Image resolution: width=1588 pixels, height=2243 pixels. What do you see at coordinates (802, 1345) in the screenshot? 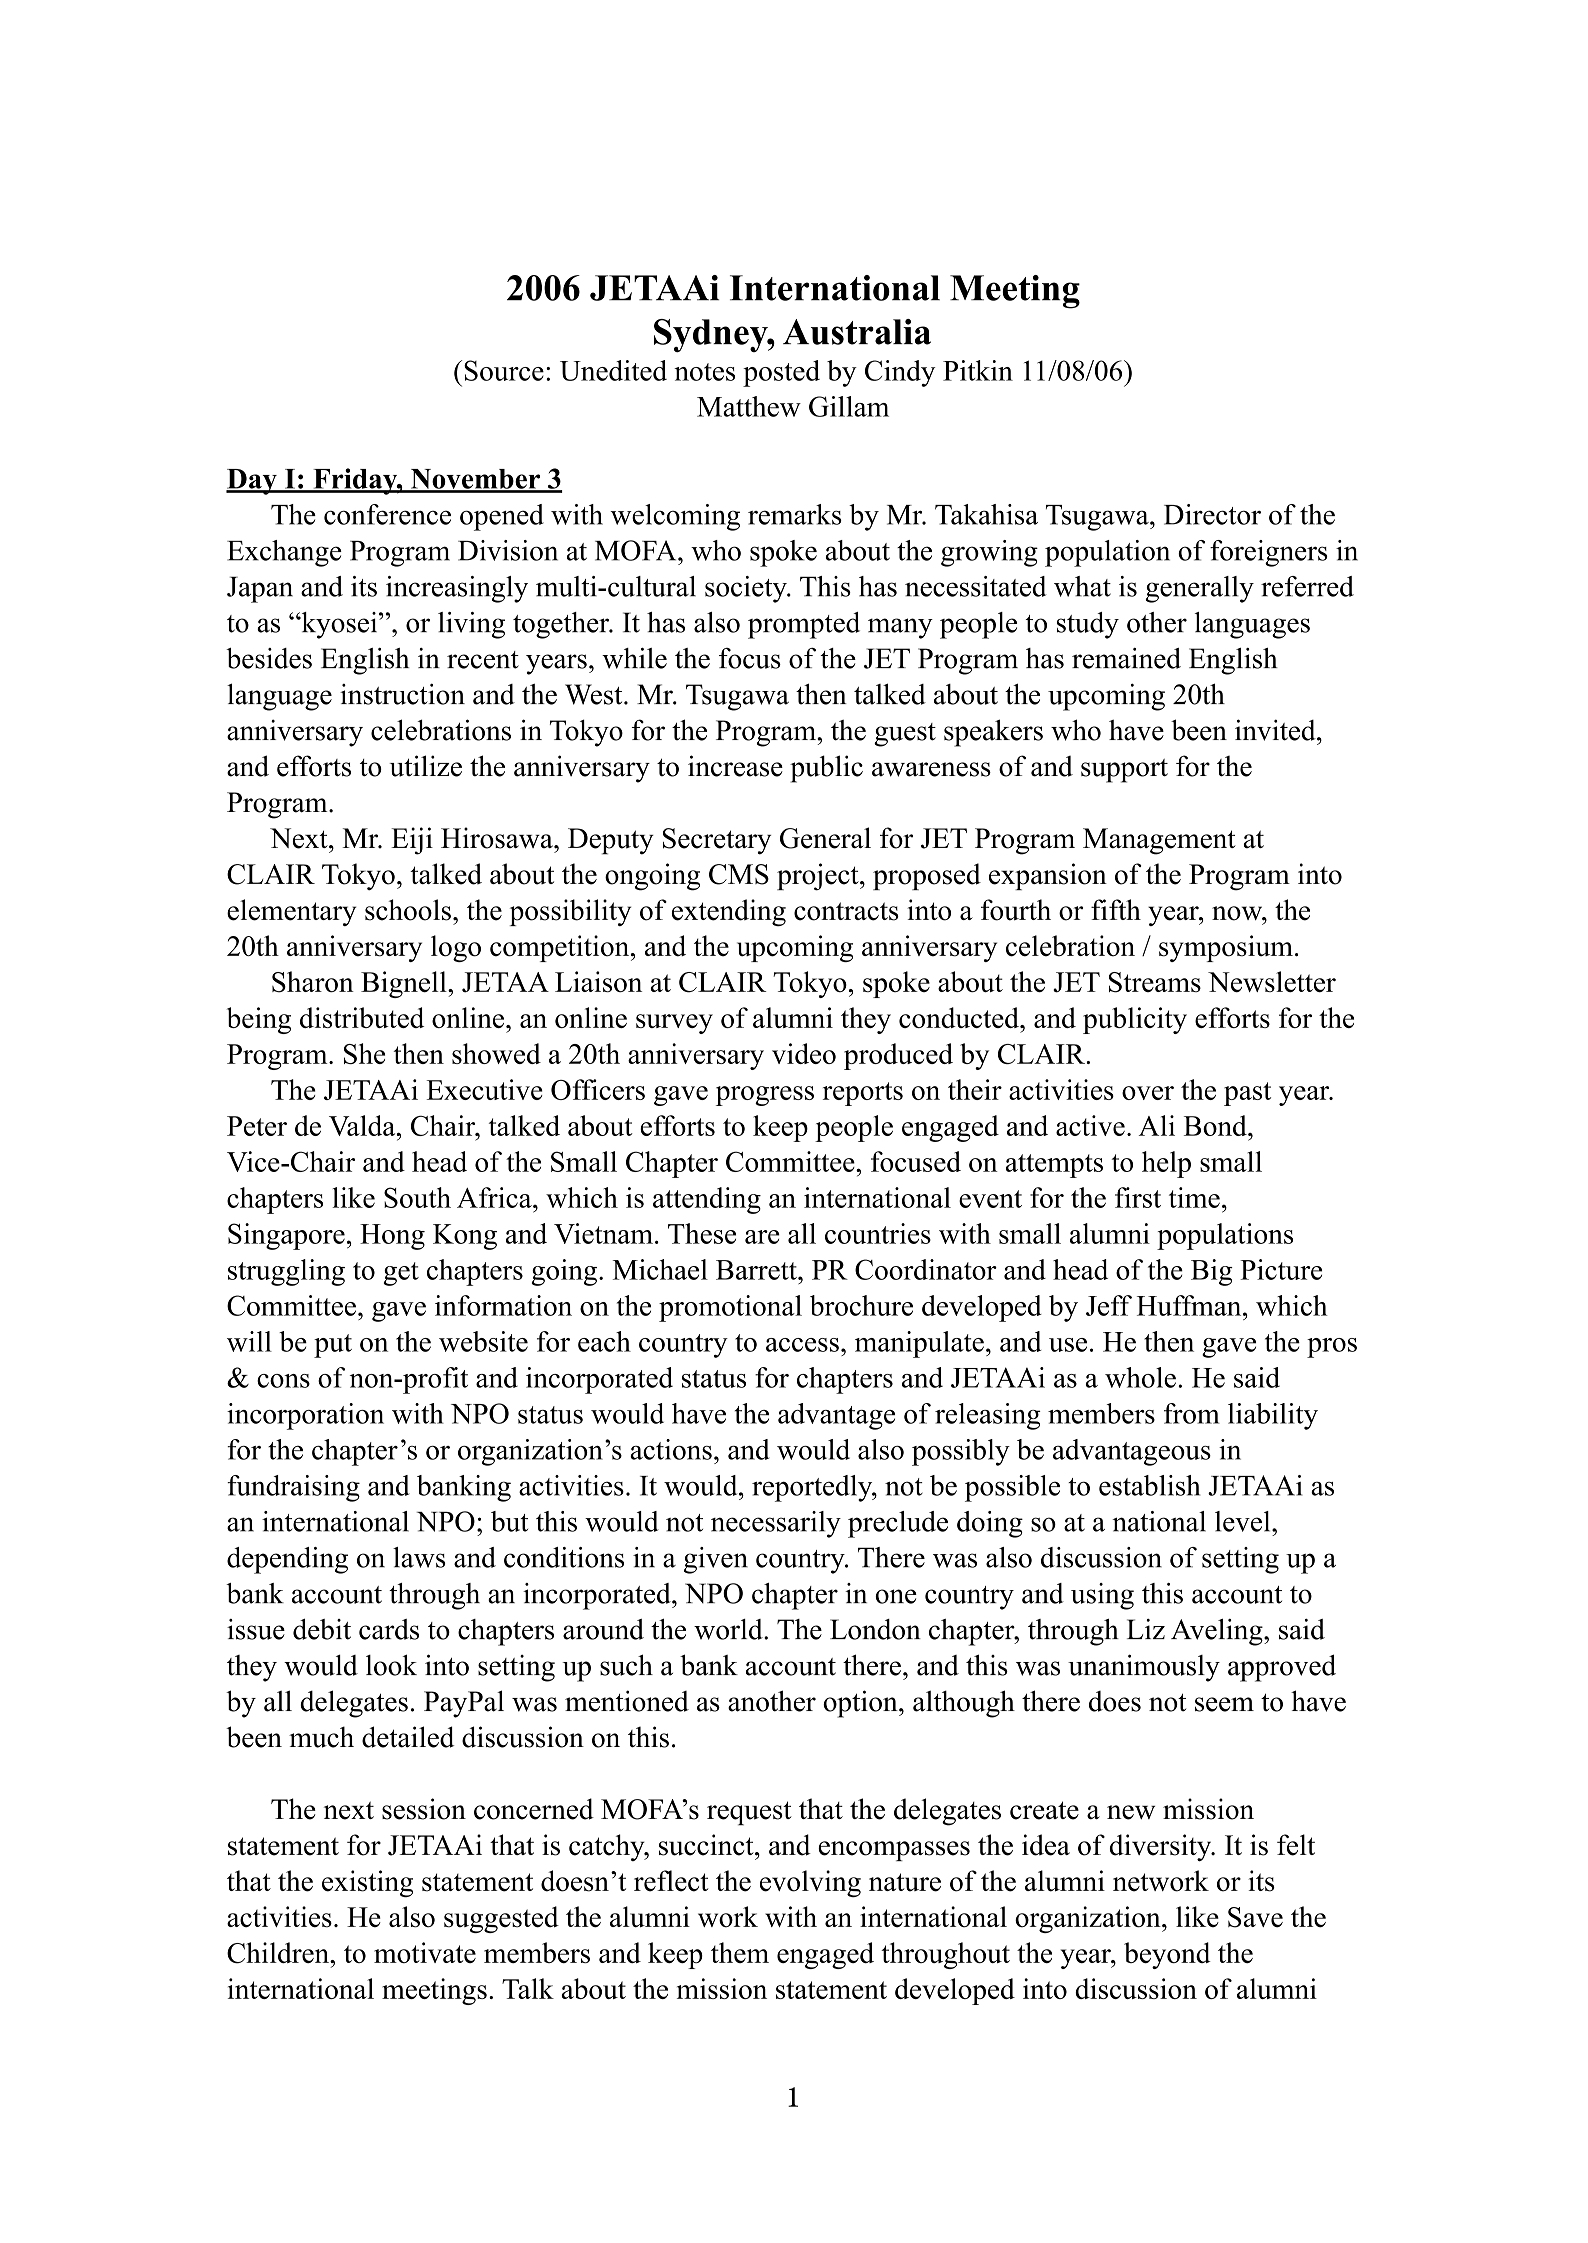
I see `access` at bounding box center [802, 1345].
